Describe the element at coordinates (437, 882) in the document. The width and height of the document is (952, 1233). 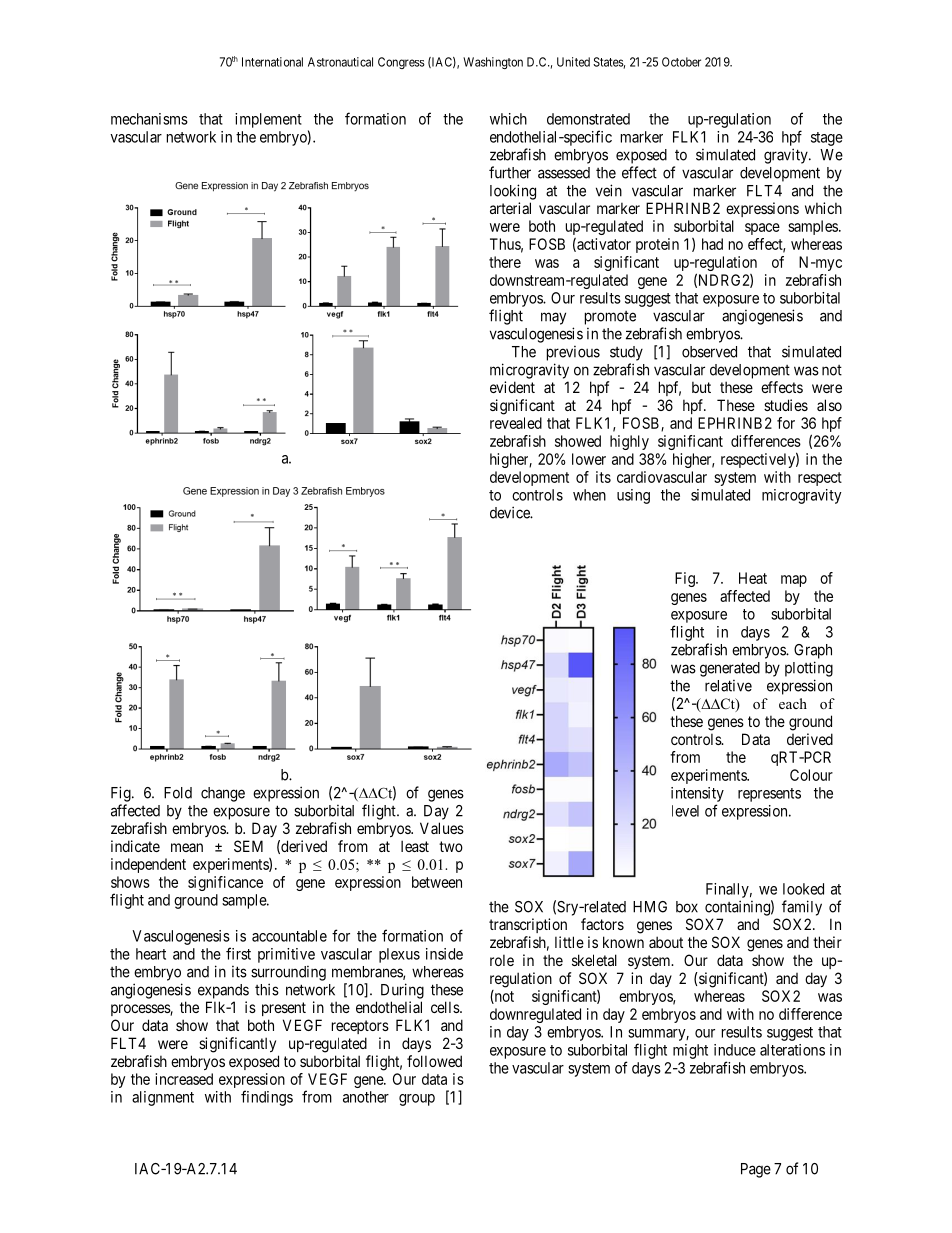
I see `between` at that location.
